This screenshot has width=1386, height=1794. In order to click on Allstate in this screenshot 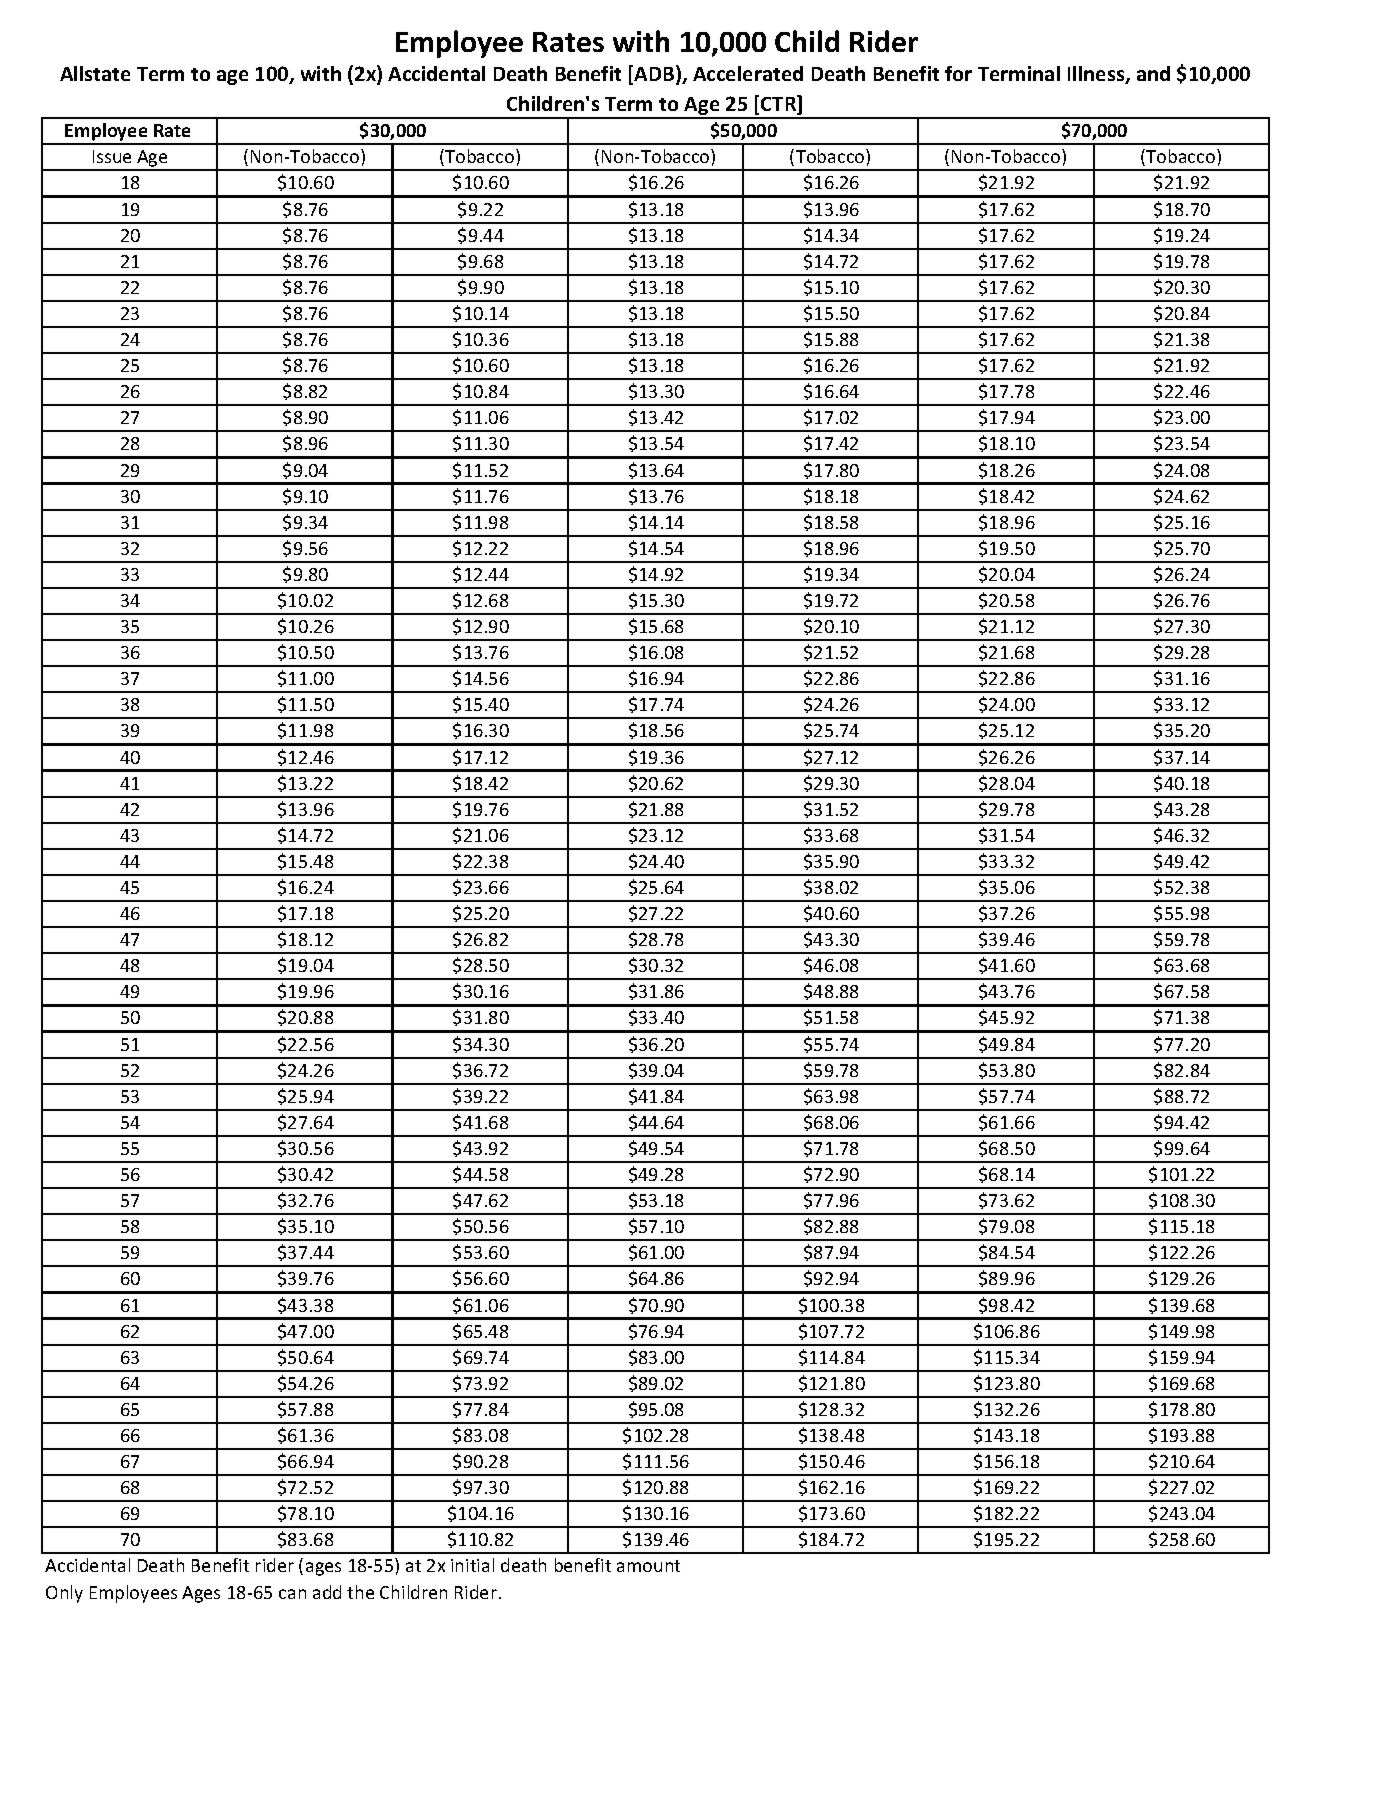, I will do `click(95, 73)`.
